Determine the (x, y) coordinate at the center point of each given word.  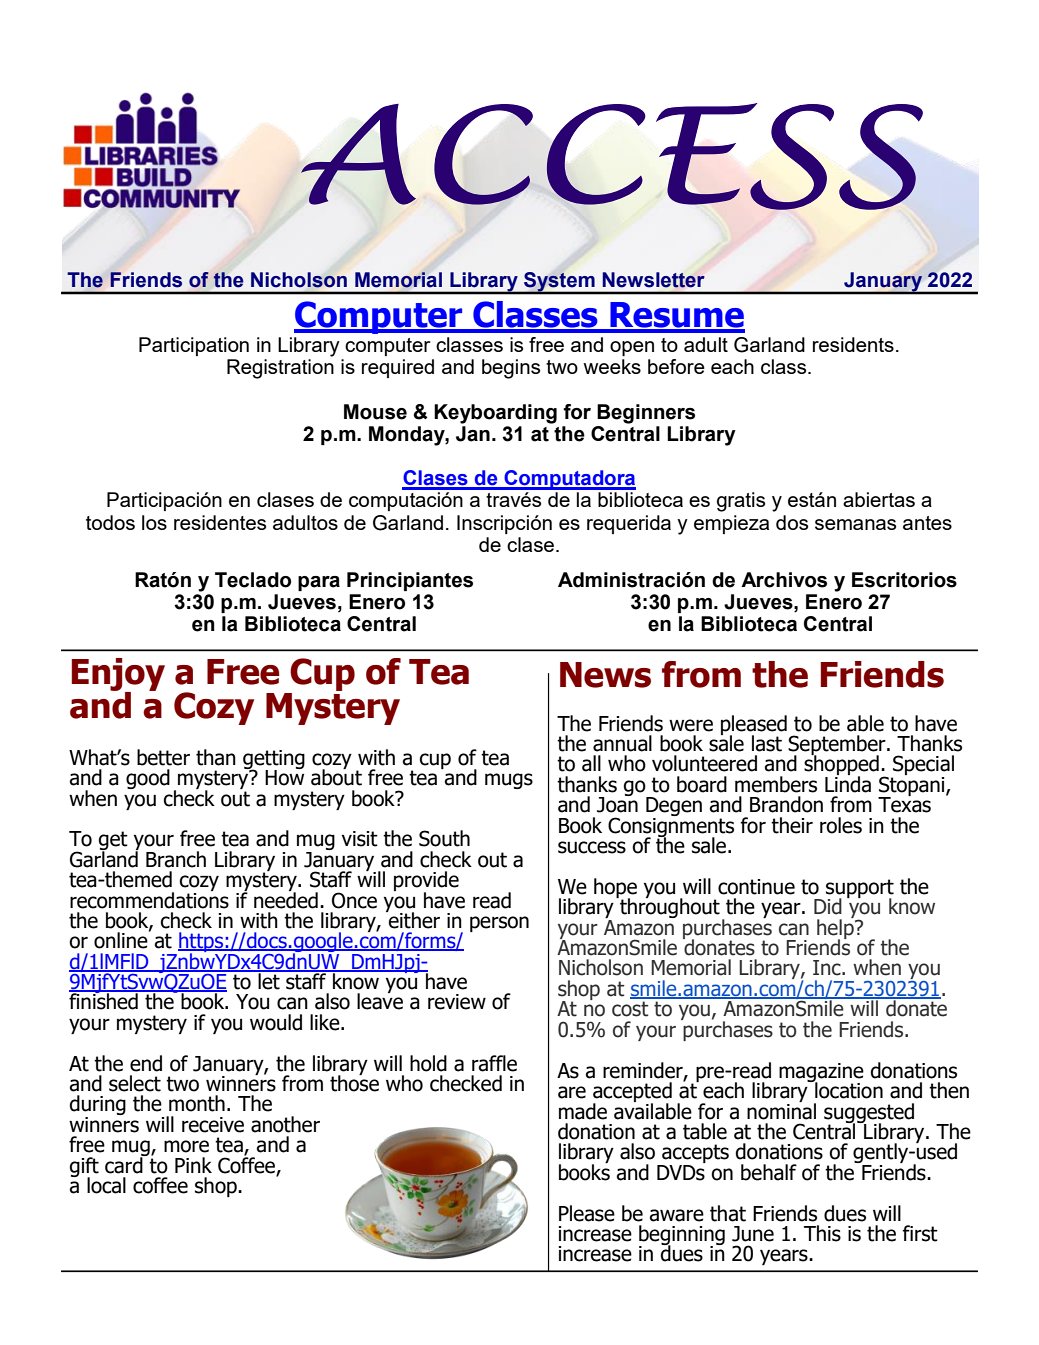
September (838, 746)
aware (677, 1215)
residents (853, 344)
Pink (193, 1165)
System (559, 283)
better (163, 757)
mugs (509, 781)
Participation (194, 346)
